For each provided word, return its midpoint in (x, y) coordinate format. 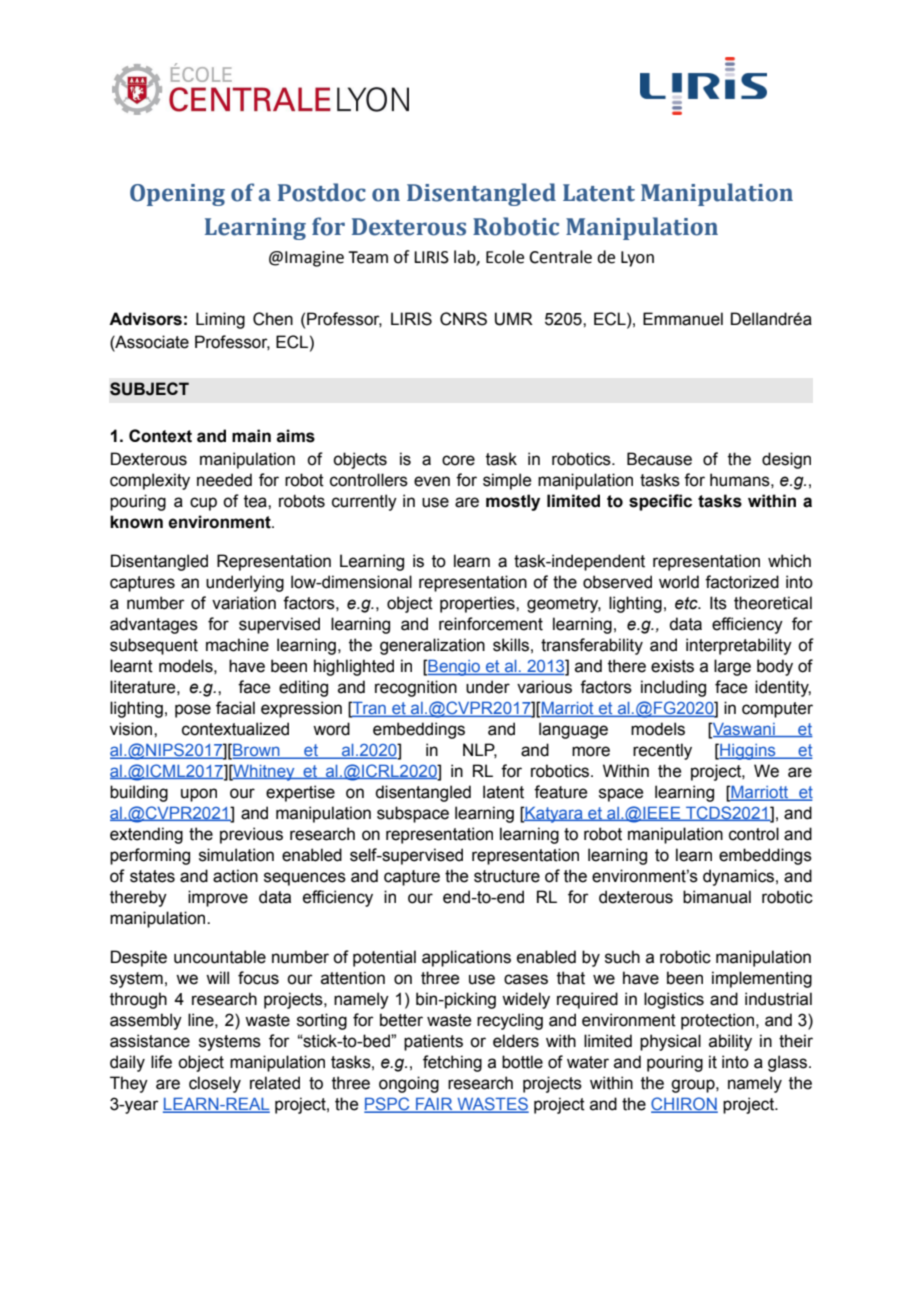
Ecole (505, 257)
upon (199, 795)
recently (662, 751)
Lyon (637, 259)
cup (203, 504)
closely (215, 1084)
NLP (480, 750)
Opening (177, 195)
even (432, 481)
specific (660, 502)
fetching (452, 1063)
